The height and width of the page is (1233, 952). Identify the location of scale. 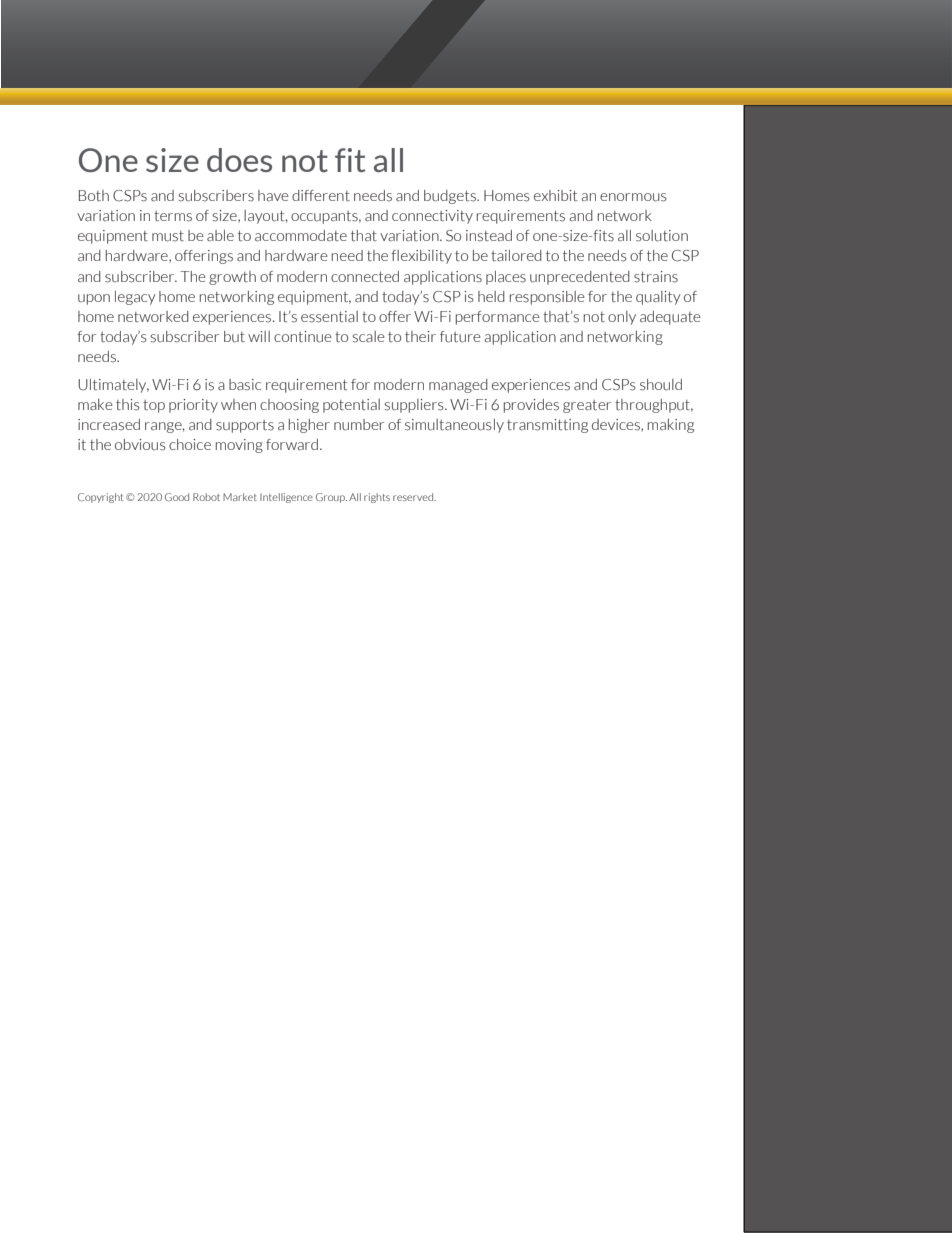
(369, 337).
